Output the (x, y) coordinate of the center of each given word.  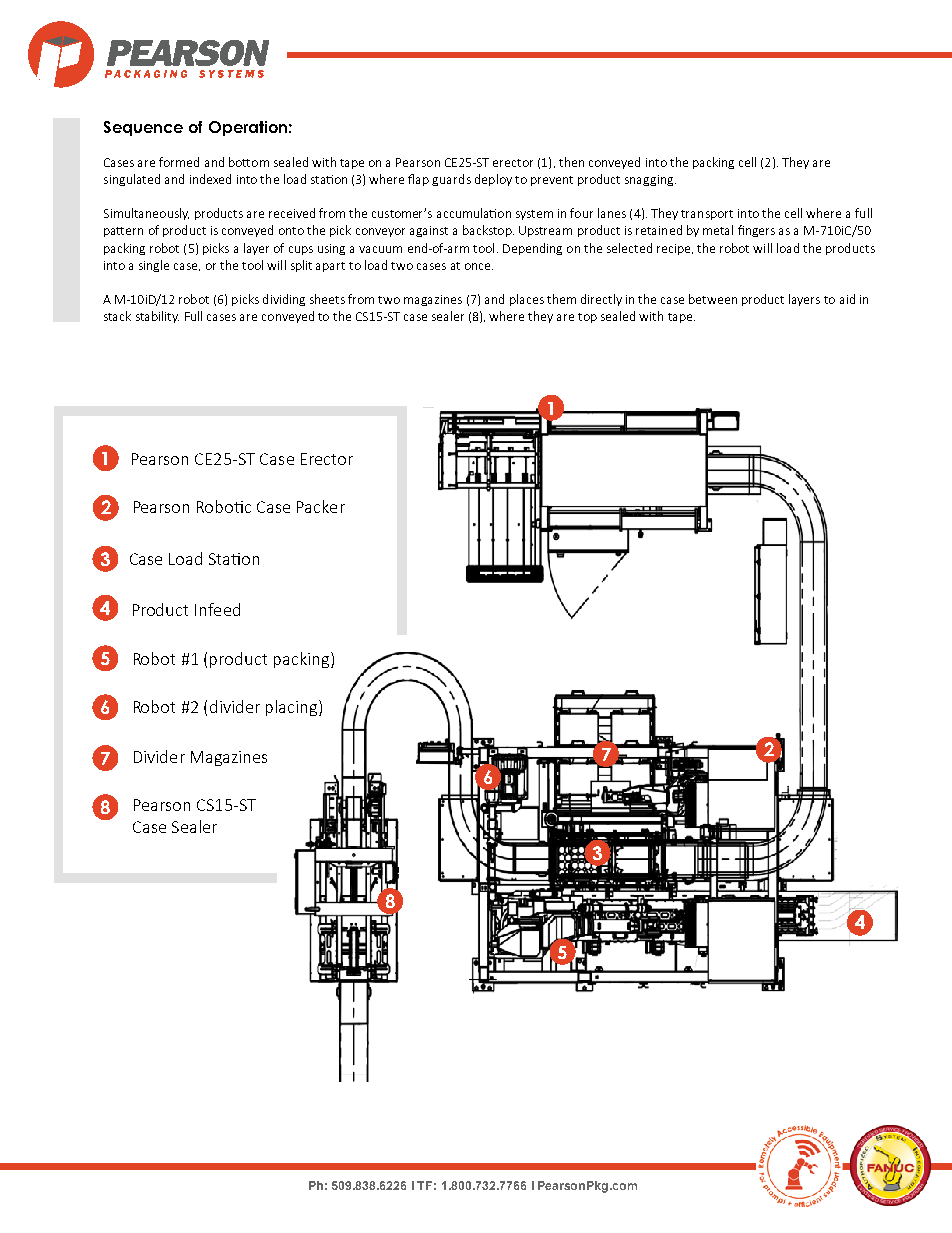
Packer (321, 506)
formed (179, 162)
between (713, 299)
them (561, 299)
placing (293, 708)
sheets (327, 299)
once (479, 266)
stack (117, 316)
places (527, 300)
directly (601, 300)
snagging (650, 180)
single (154, 266)
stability (157, 317)
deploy (493, 180)
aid (847, 299)
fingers (756, 231)
